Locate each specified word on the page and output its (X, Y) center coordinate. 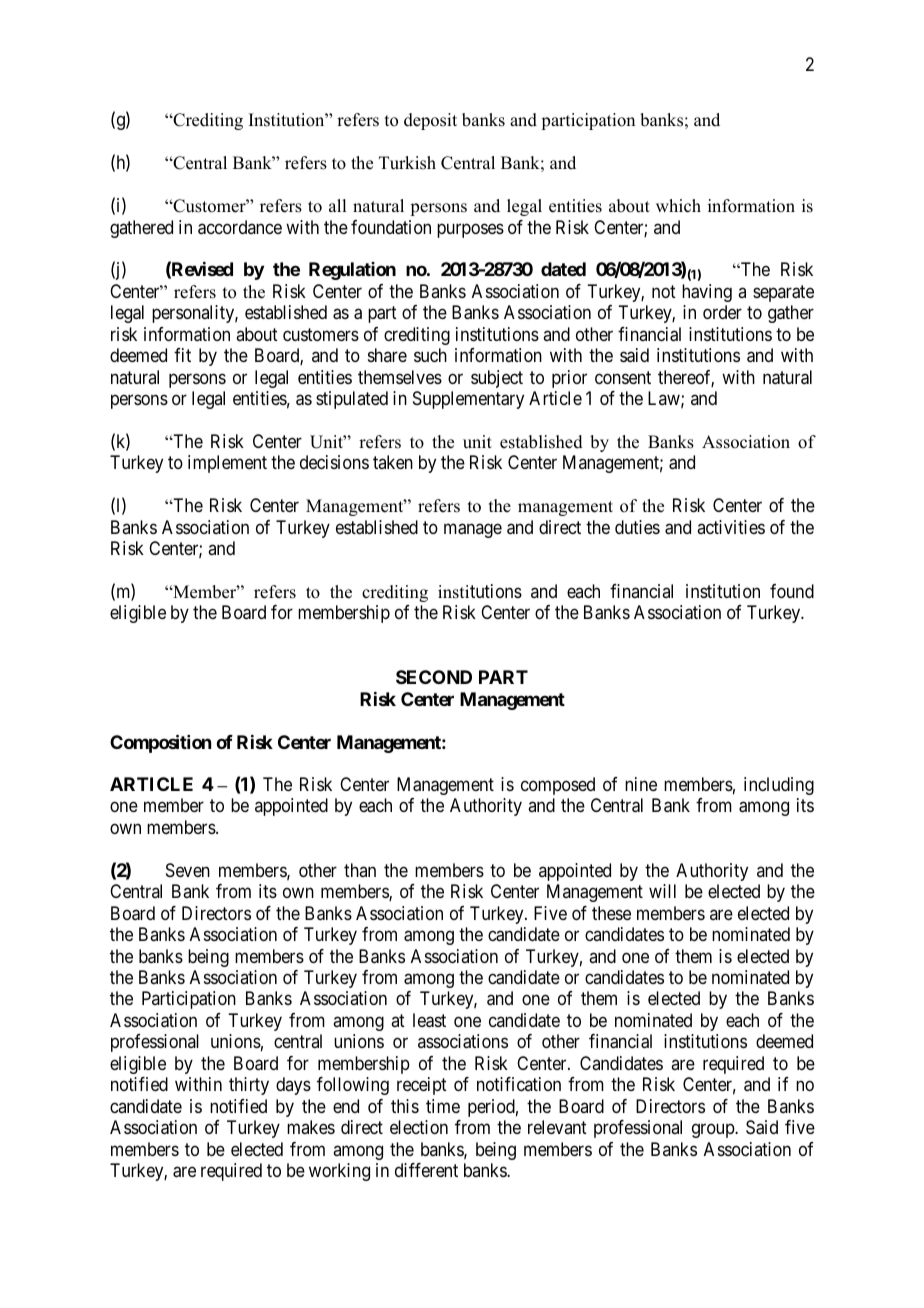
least (429, 1020)
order (722, 312)
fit (182, 355)
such (430, 355)
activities (731, 527)
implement (227, 464)
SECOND (434, 677)
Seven (188, 870)
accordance (240, 227)
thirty (249, 1086)
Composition (160, 743)
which (678, 206)
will (662, 891)
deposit (430, 121)
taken (393, 462)
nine (641, 784)
